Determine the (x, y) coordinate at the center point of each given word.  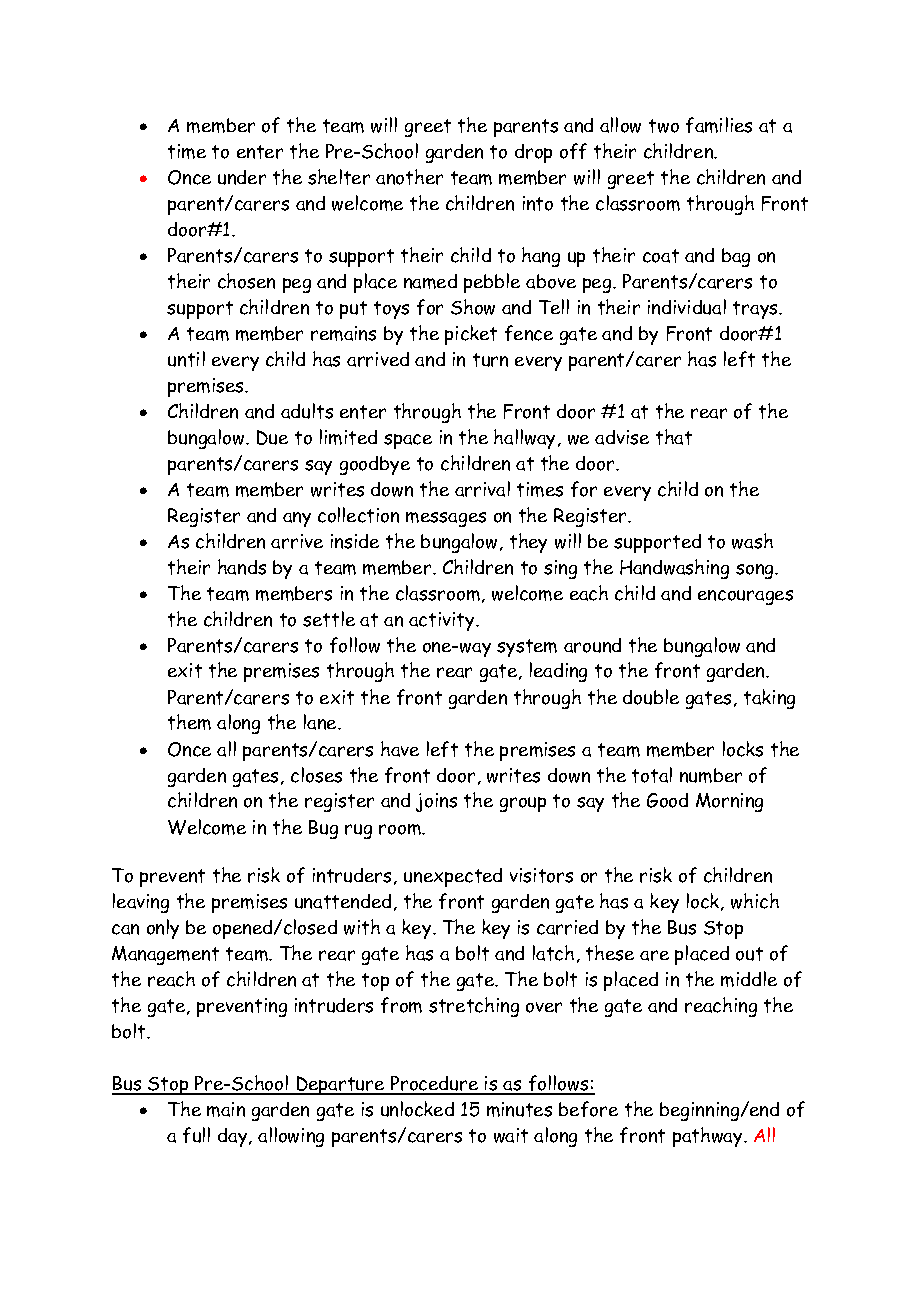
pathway (709, 1137)
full (196, 1135)
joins (436, 802)
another (409, 177)
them (189, 722)
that (674, 437)
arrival (482, 489)
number (711, 775)
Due (272, 437)
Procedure (435, 1085)
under (242, 177)
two (664, 126)
